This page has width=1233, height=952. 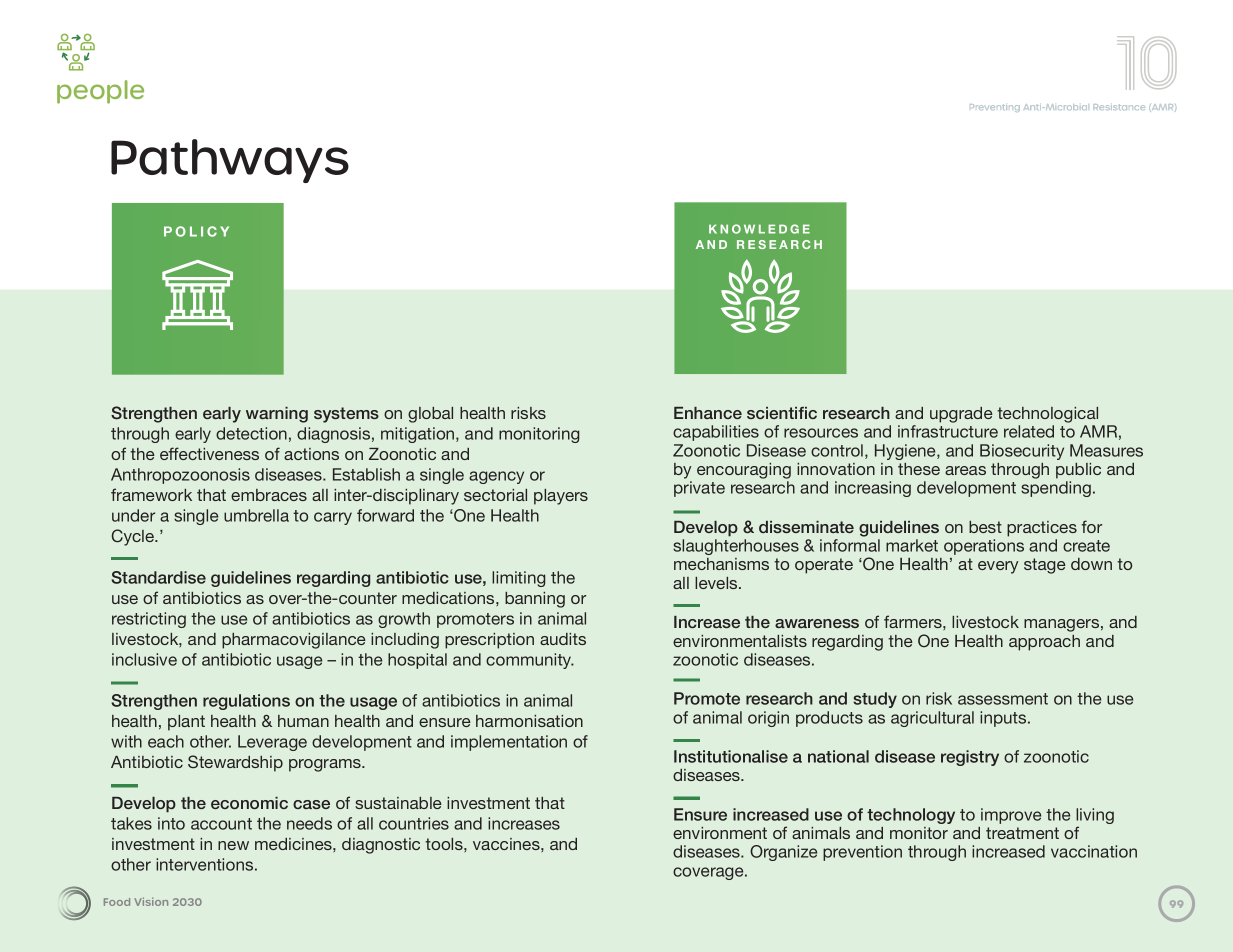 I want to click on Preventing, so click(x=995, y=108).
